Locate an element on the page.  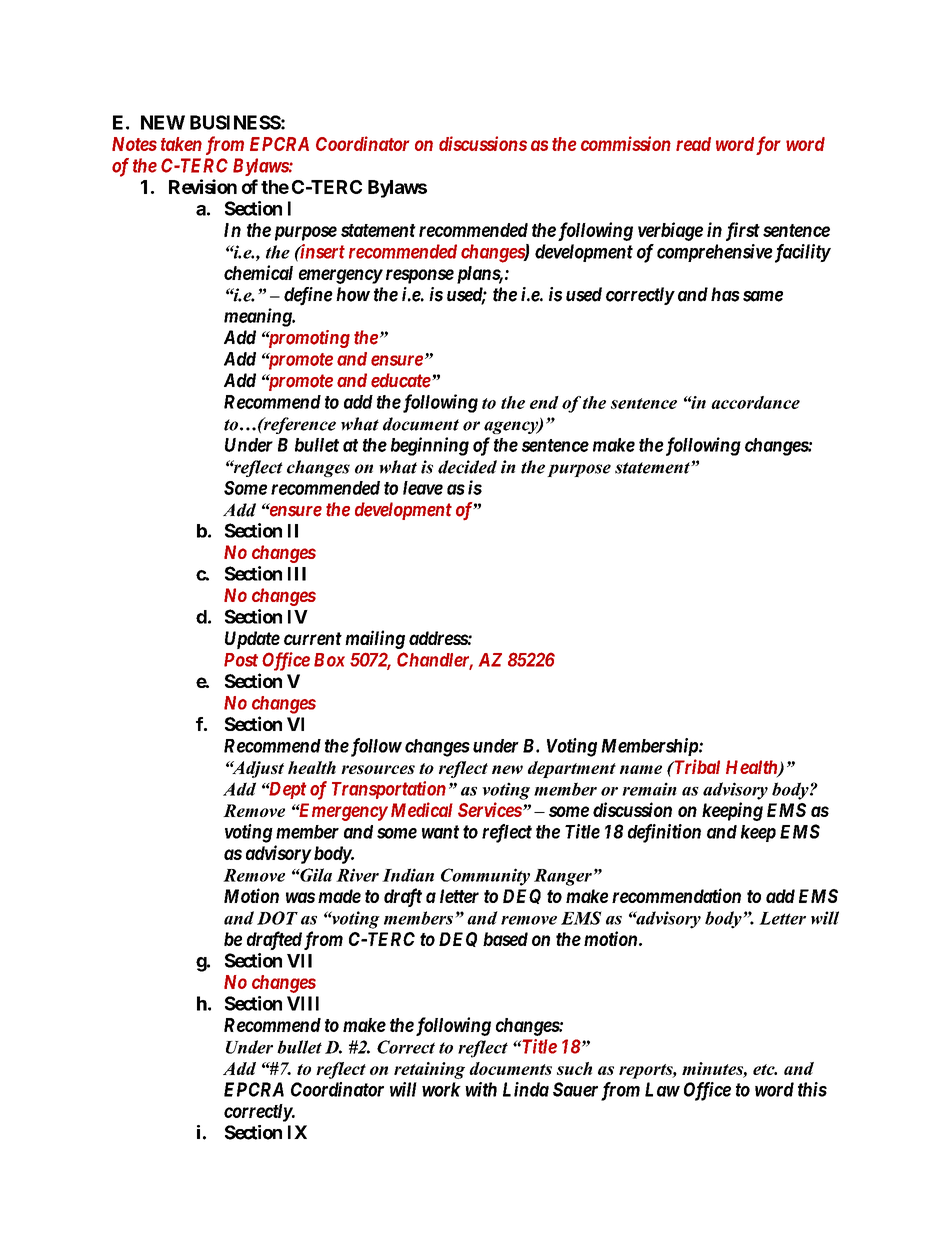
such is located at coordinates (574, 1068).
